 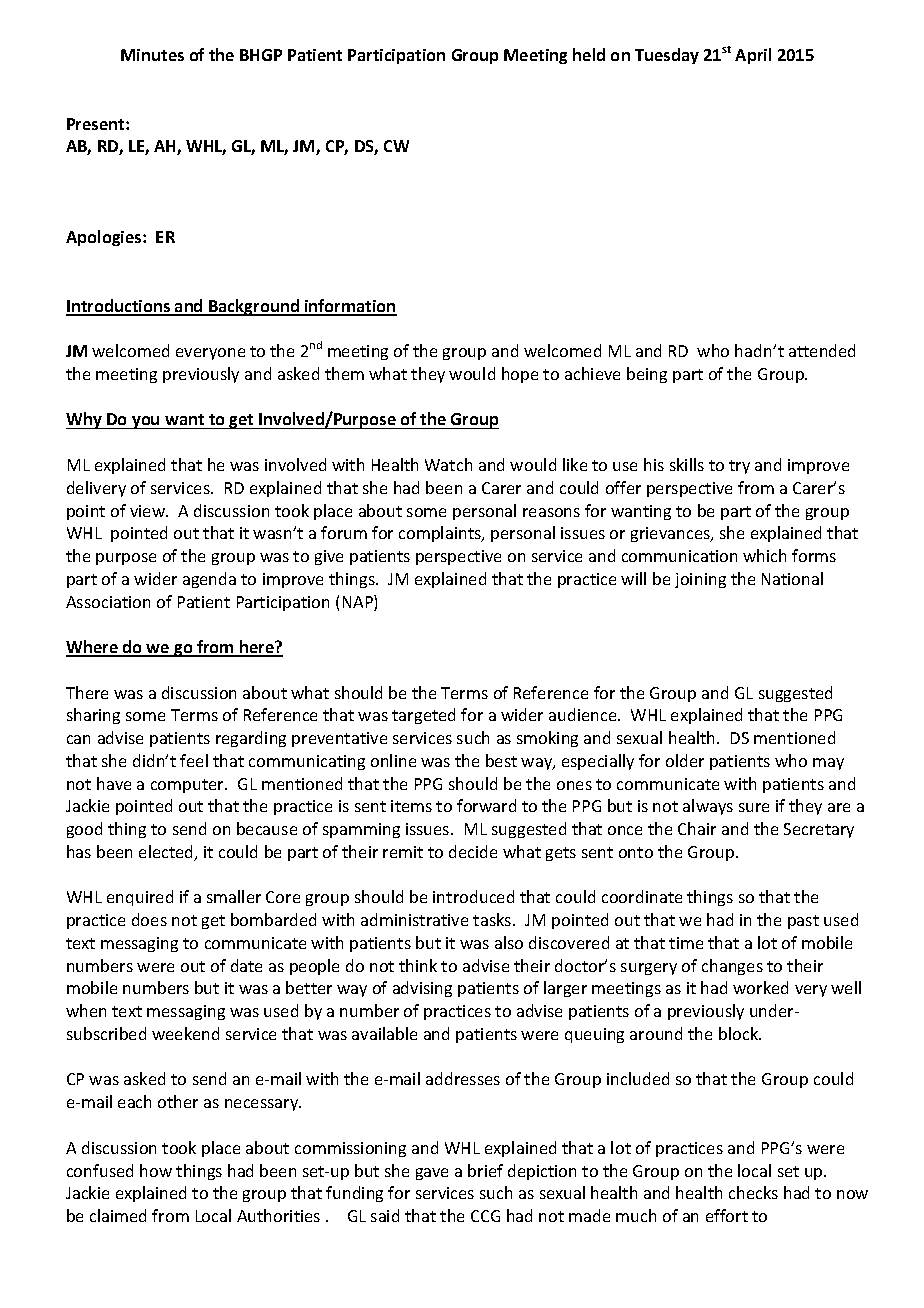 What do you see at coordinates (753, 56) in the page?
I see `April` at bounding box center [753, 56].
